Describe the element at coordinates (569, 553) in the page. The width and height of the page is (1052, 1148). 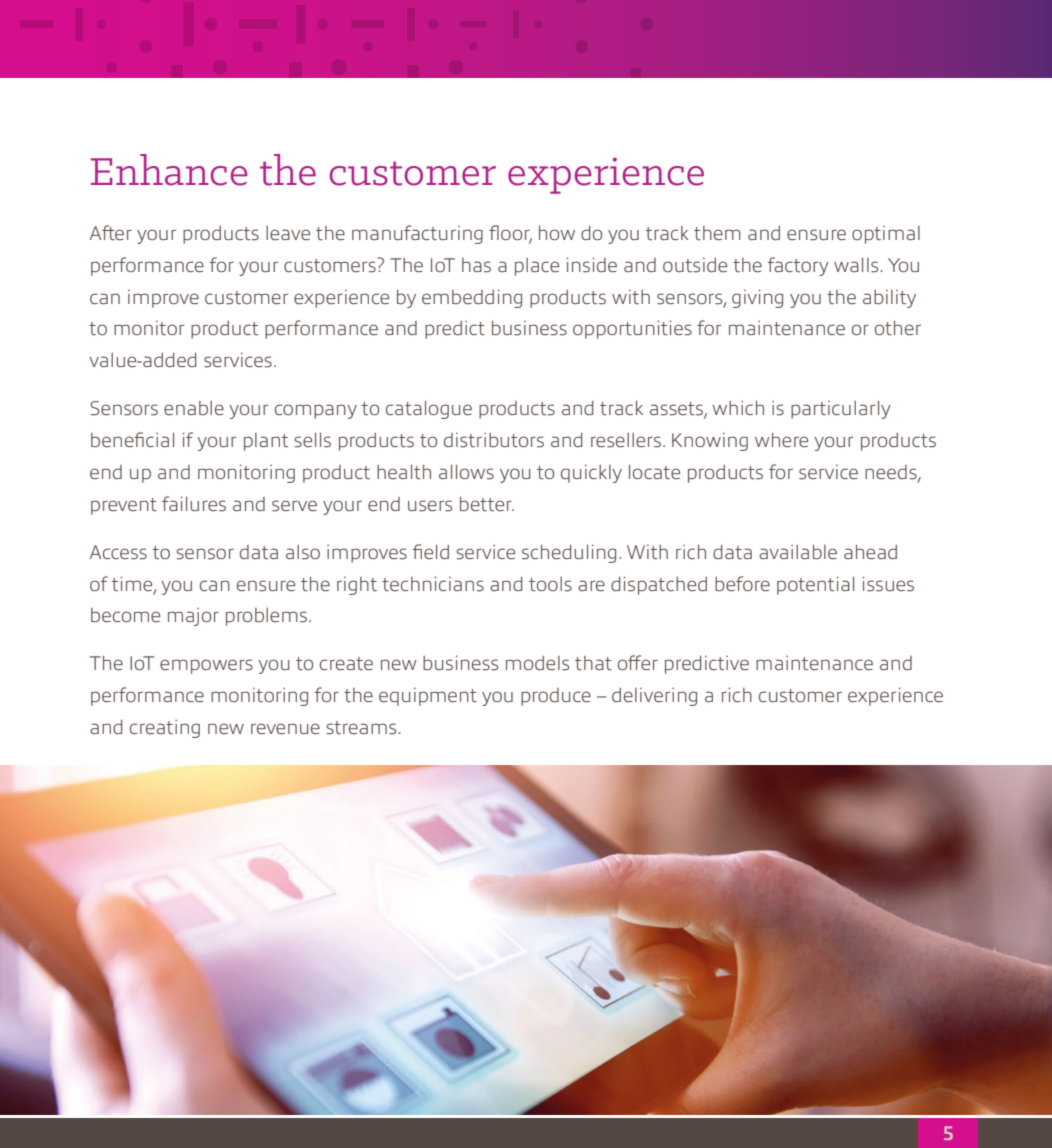
I see `scheduling` at that location.
